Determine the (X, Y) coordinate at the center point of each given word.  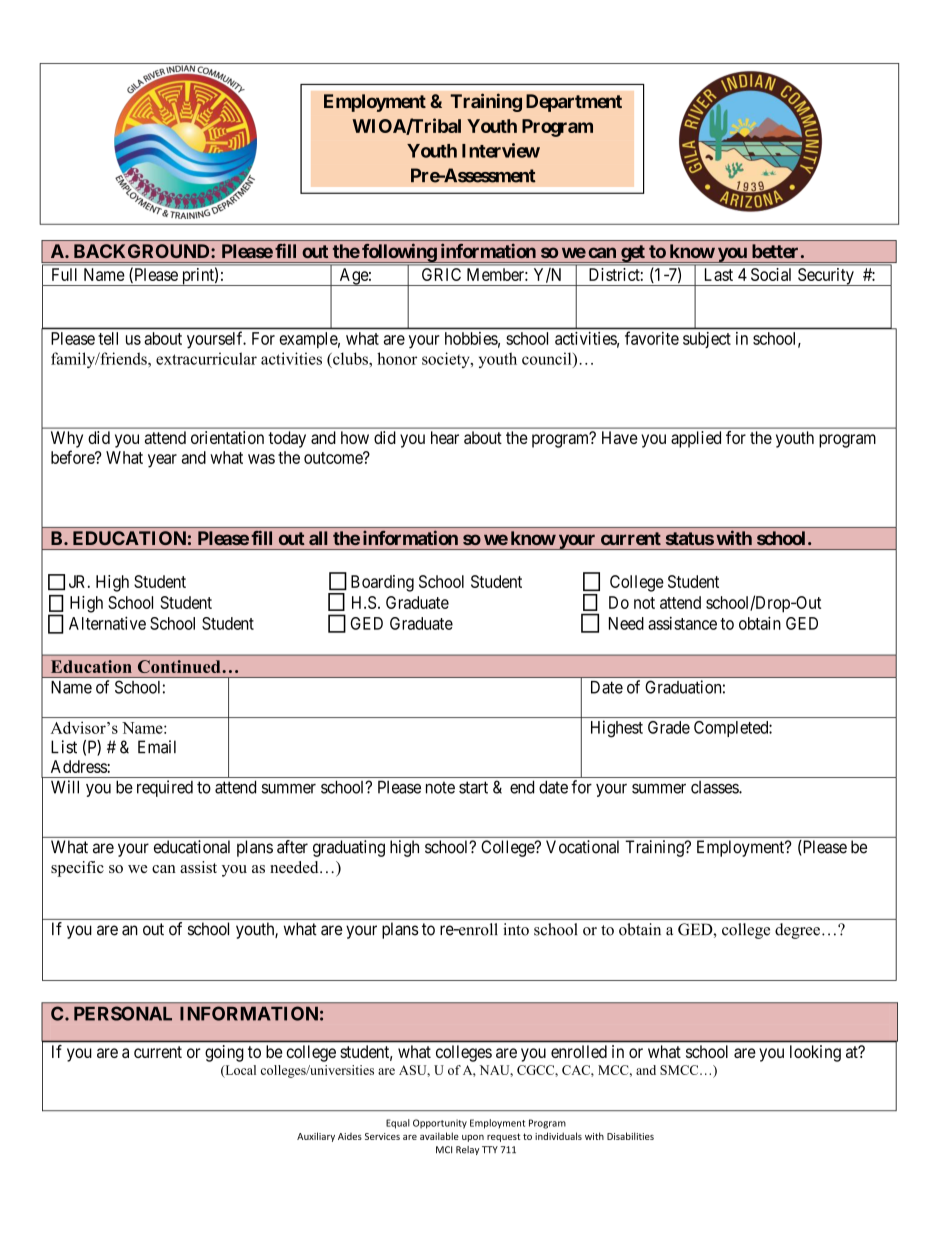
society (447, 360)
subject (707, 340)
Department (574, 103)
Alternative (107, 623)
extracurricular (206, 358)
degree (797, 931)
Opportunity (440, 1124)
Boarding (382, 583)
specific (77, 869)
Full (64, 274)
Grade (669, 727)
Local (239, 1071)
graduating (349, 848)
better (775, 251)
